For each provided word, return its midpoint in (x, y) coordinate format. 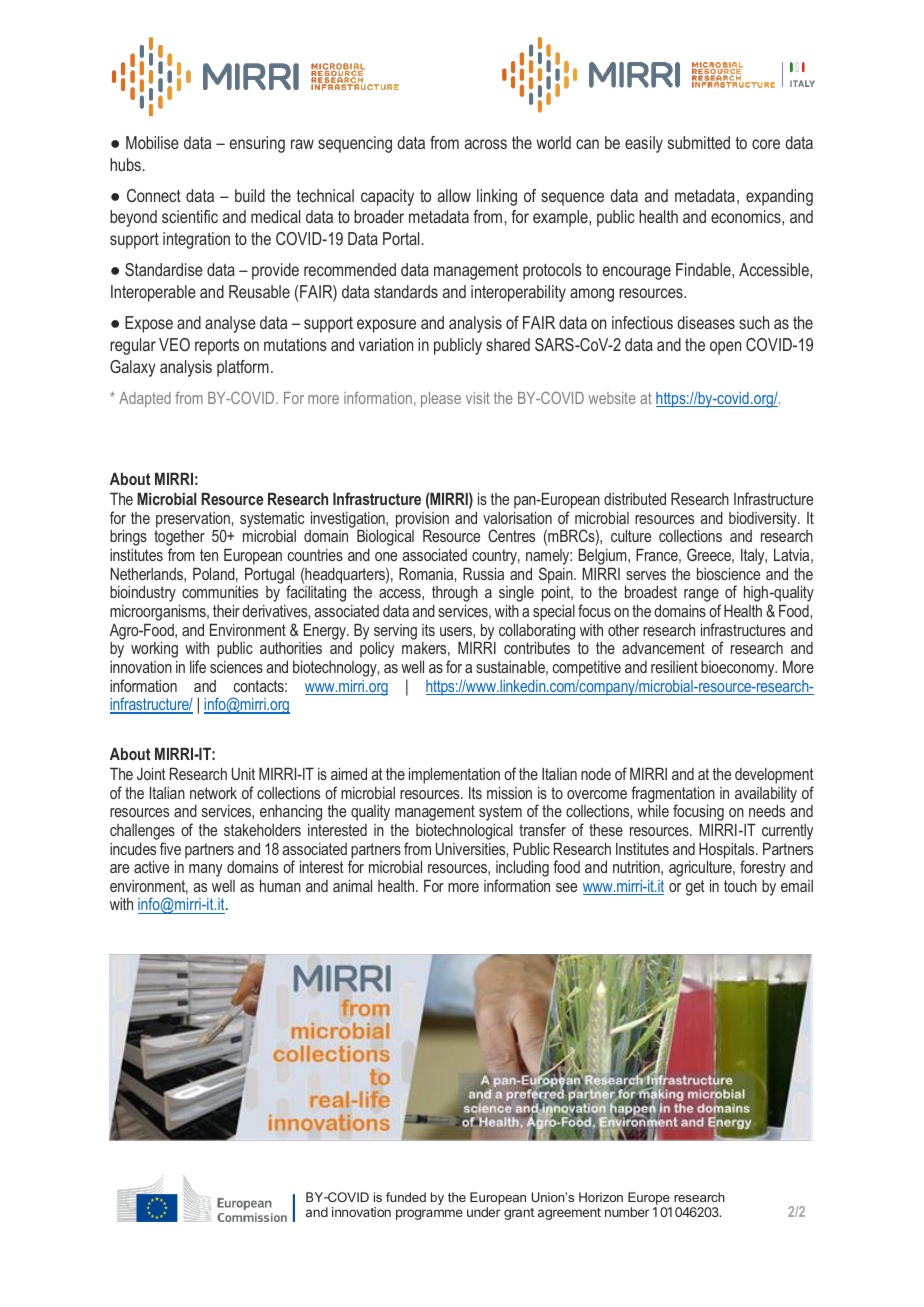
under (483, 1212)
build (250, 195)
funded (406, 1197)
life (198, 666)
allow (454, 195)
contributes (537, 647)
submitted (699, 142)
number (627, 1212)
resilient (674, 667)
